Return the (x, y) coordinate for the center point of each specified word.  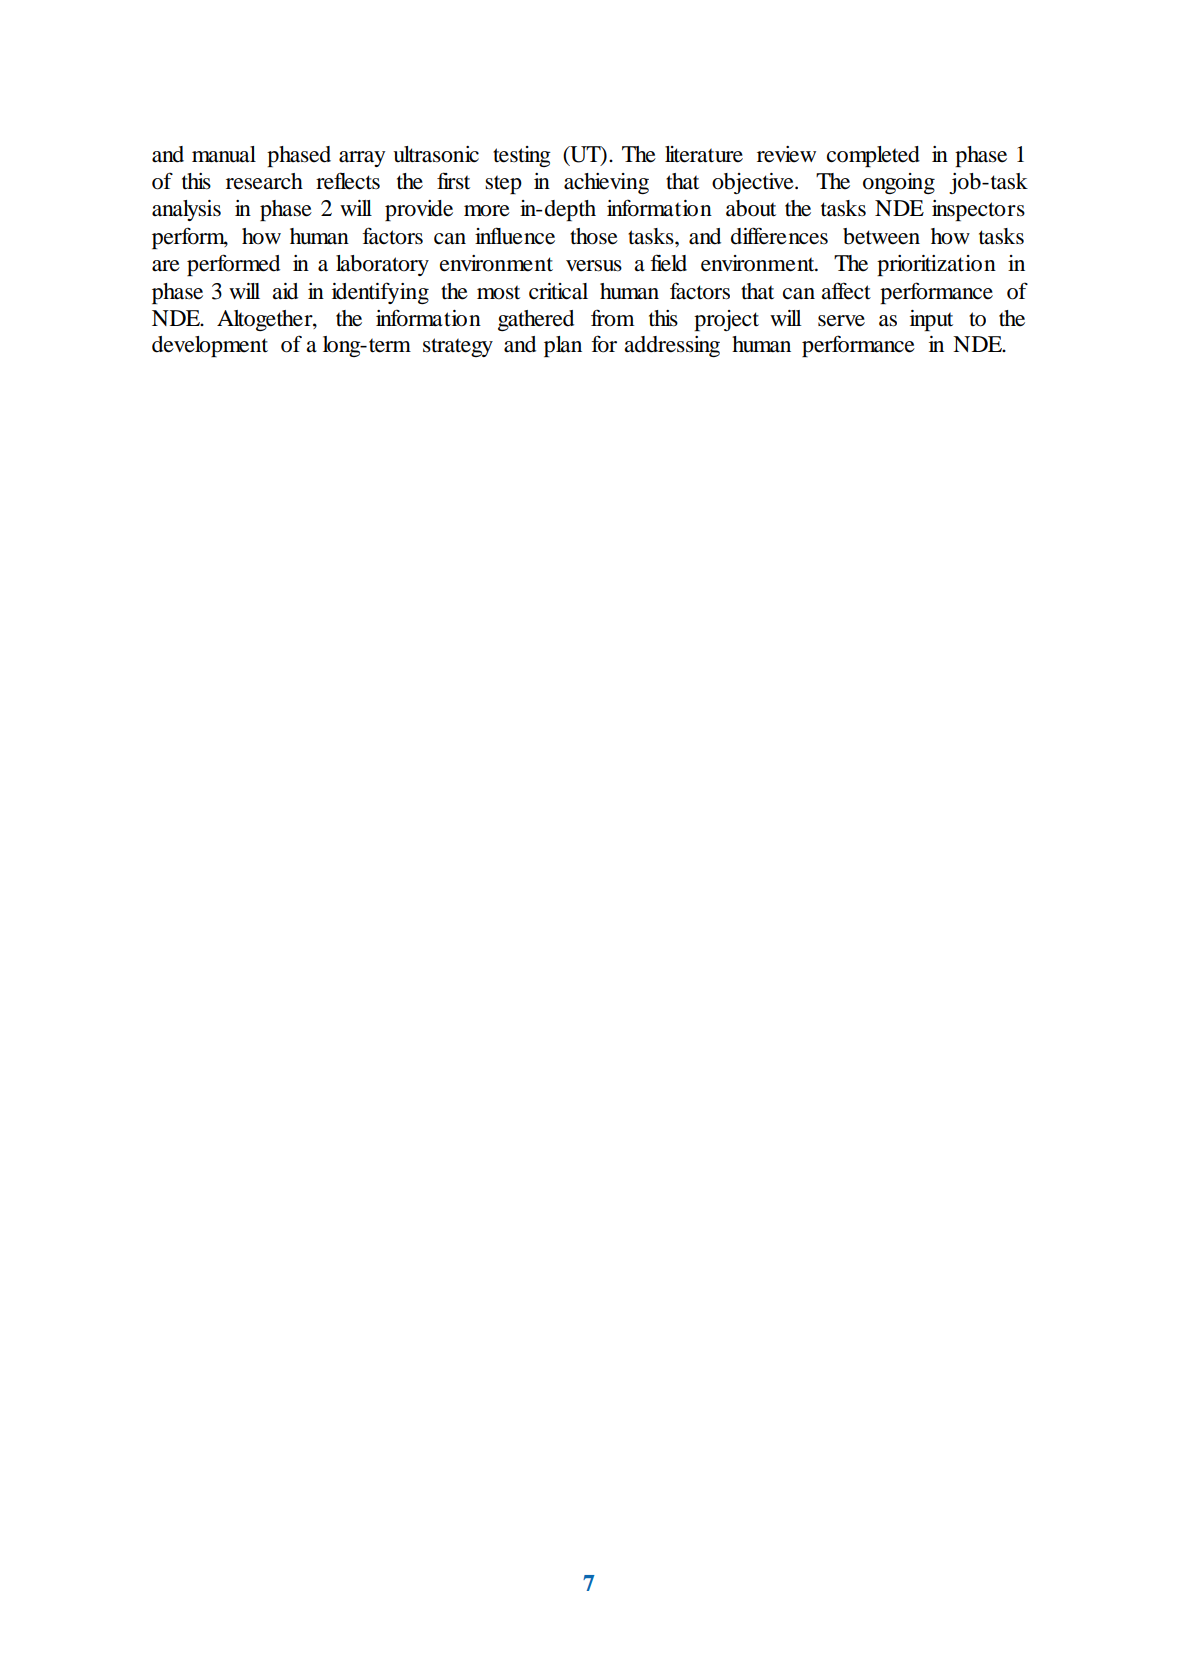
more (487, 211)
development (210, 346)
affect (846, 291)
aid (285, 291)
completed (873, 156)
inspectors (978, 210)
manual (224, 154)
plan (563, 346)
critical (558, 291)
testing (522, 156)
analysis (186, 210)
